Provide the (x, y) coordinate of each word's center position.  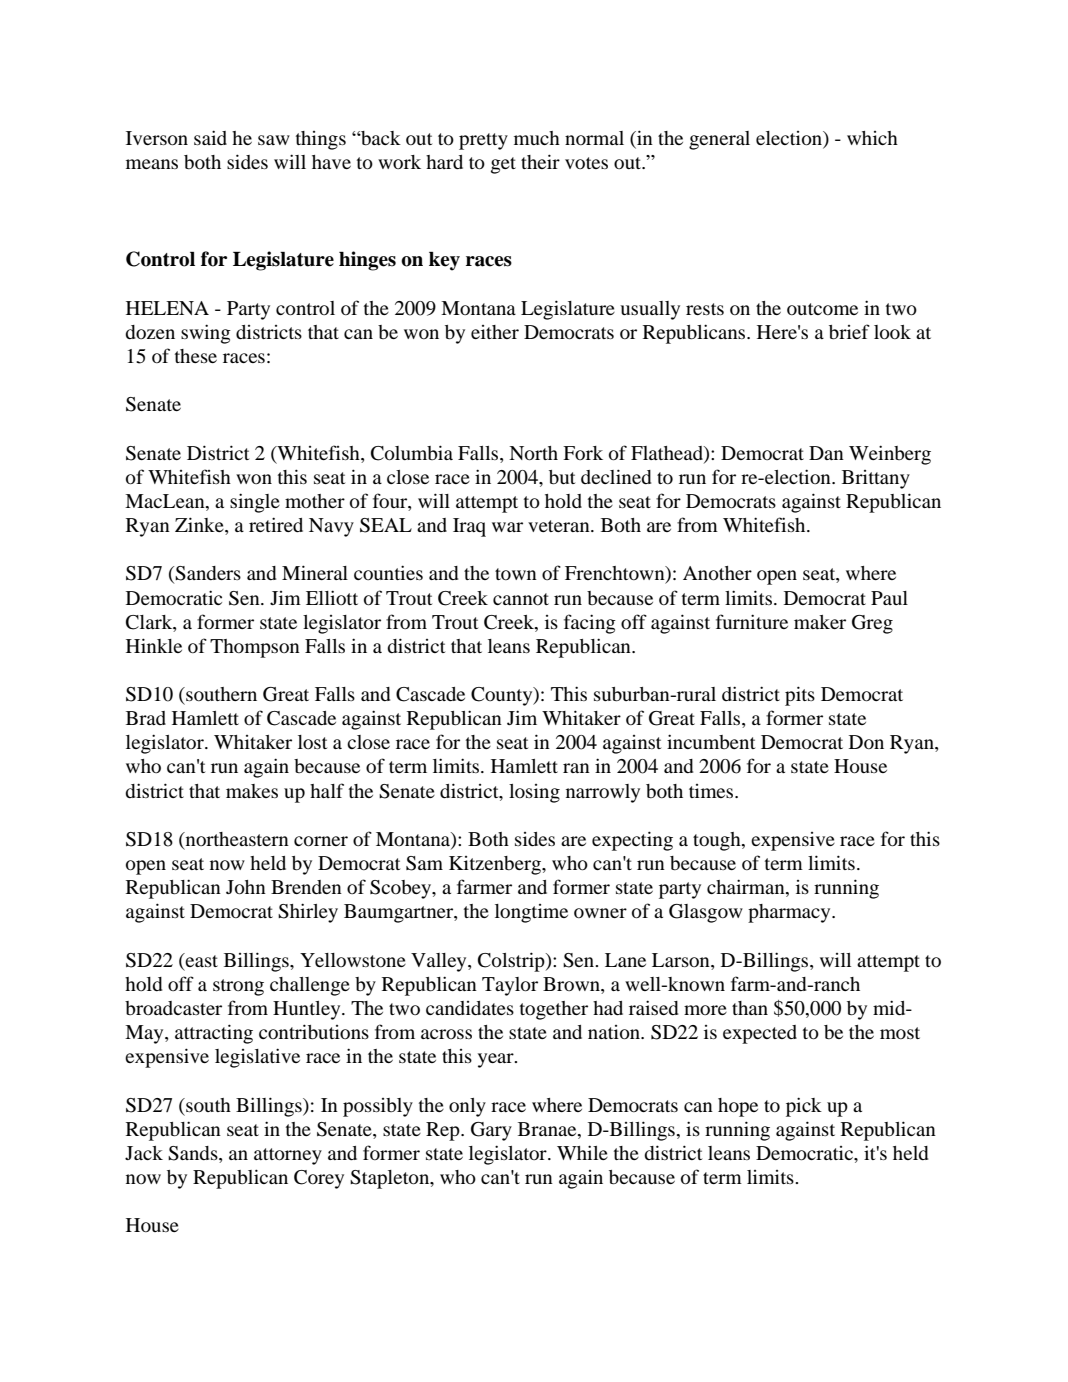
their (540, 161)
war (507, 527)
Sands (194, 1153)
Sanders (208, 573)
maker (820, 622)
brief (849, 331)
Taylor (510, 986)
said (210, 137)
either (495, 332)
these (196, 356)
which (872, 138)
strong (238, 987)
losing (534, 793)
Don (866, 742)
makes (252, 791)
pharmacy (790, 913)
